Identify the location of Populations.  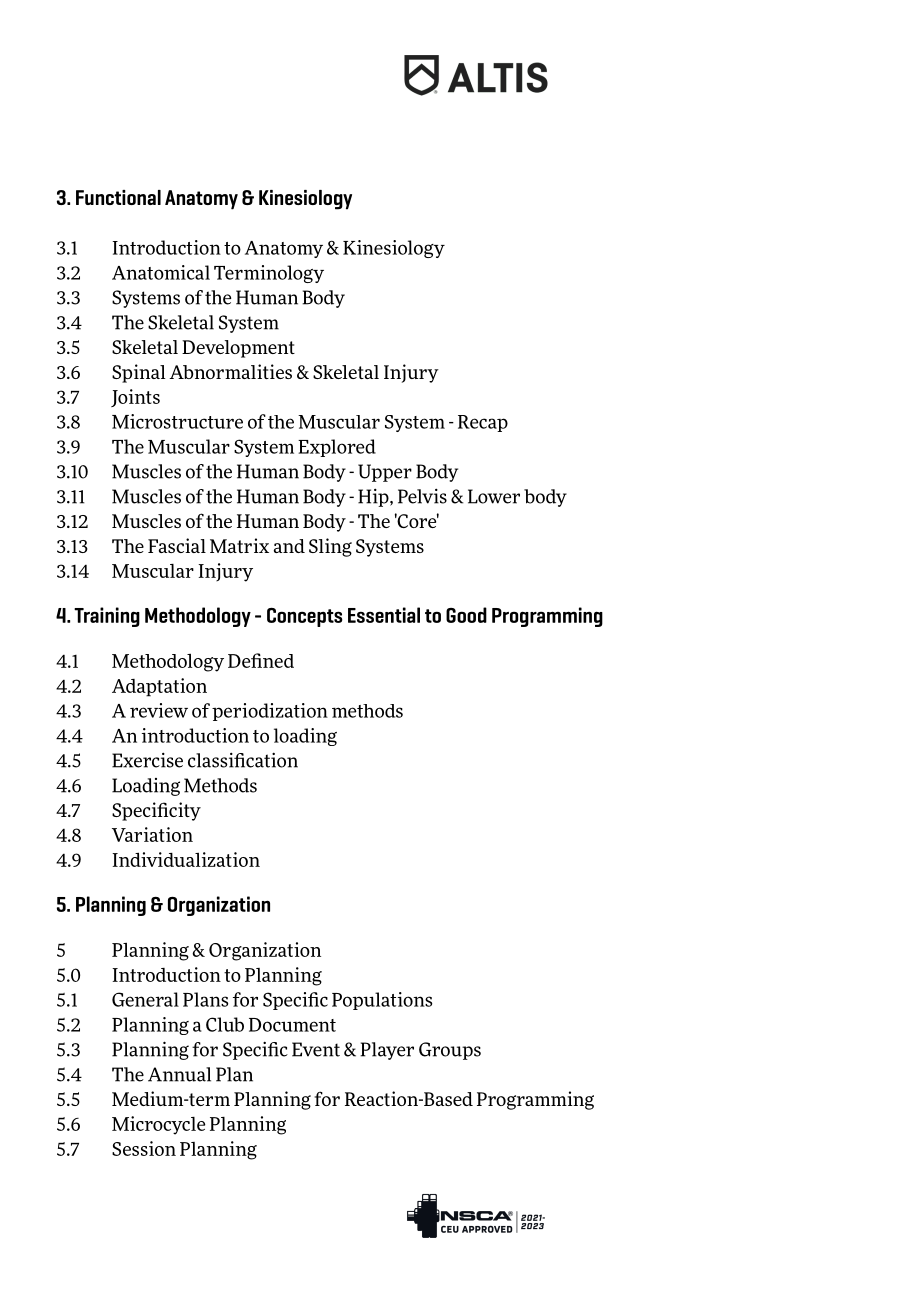
(382, 1001).
